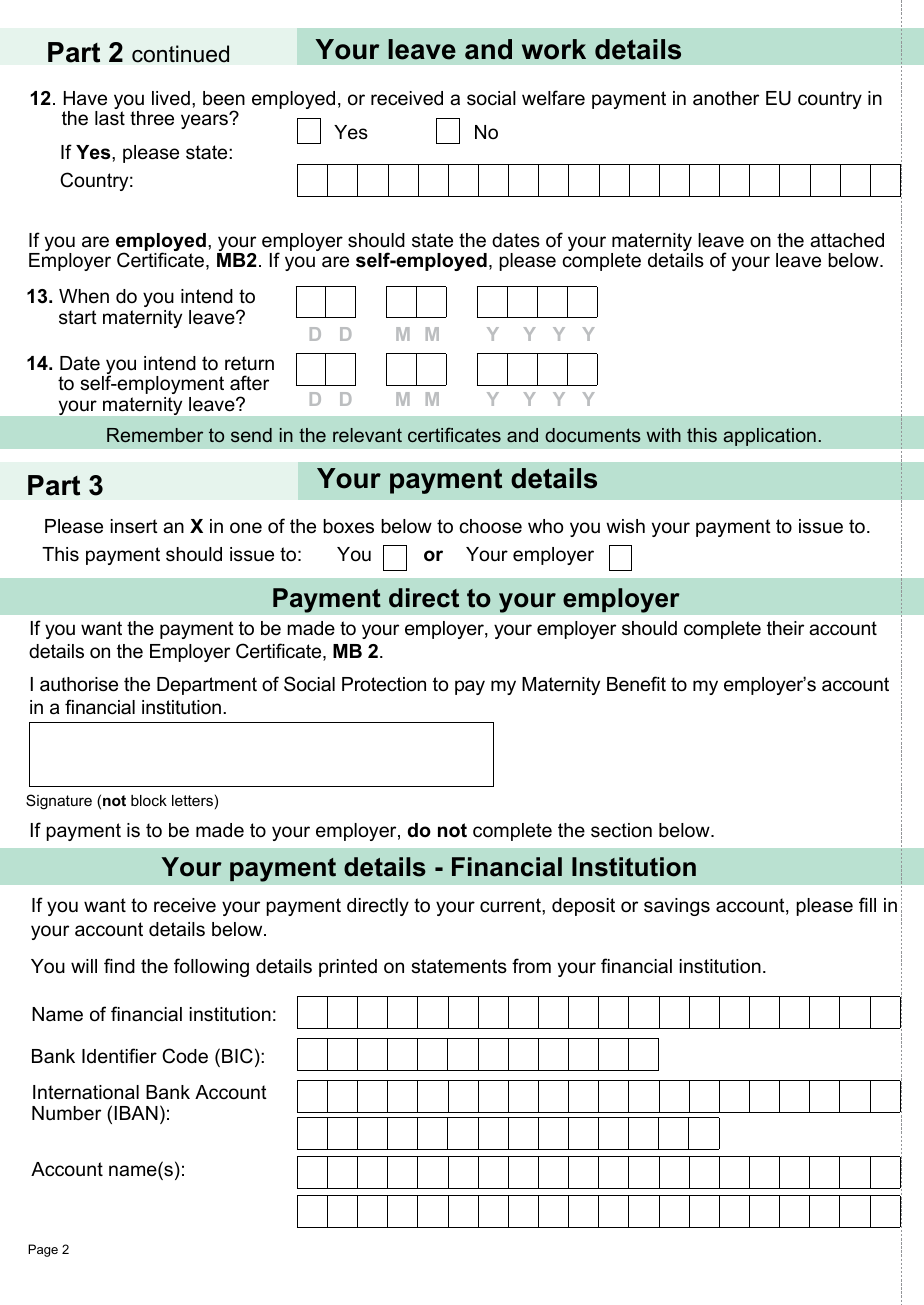  I want to click on another, so click(726, 98).
